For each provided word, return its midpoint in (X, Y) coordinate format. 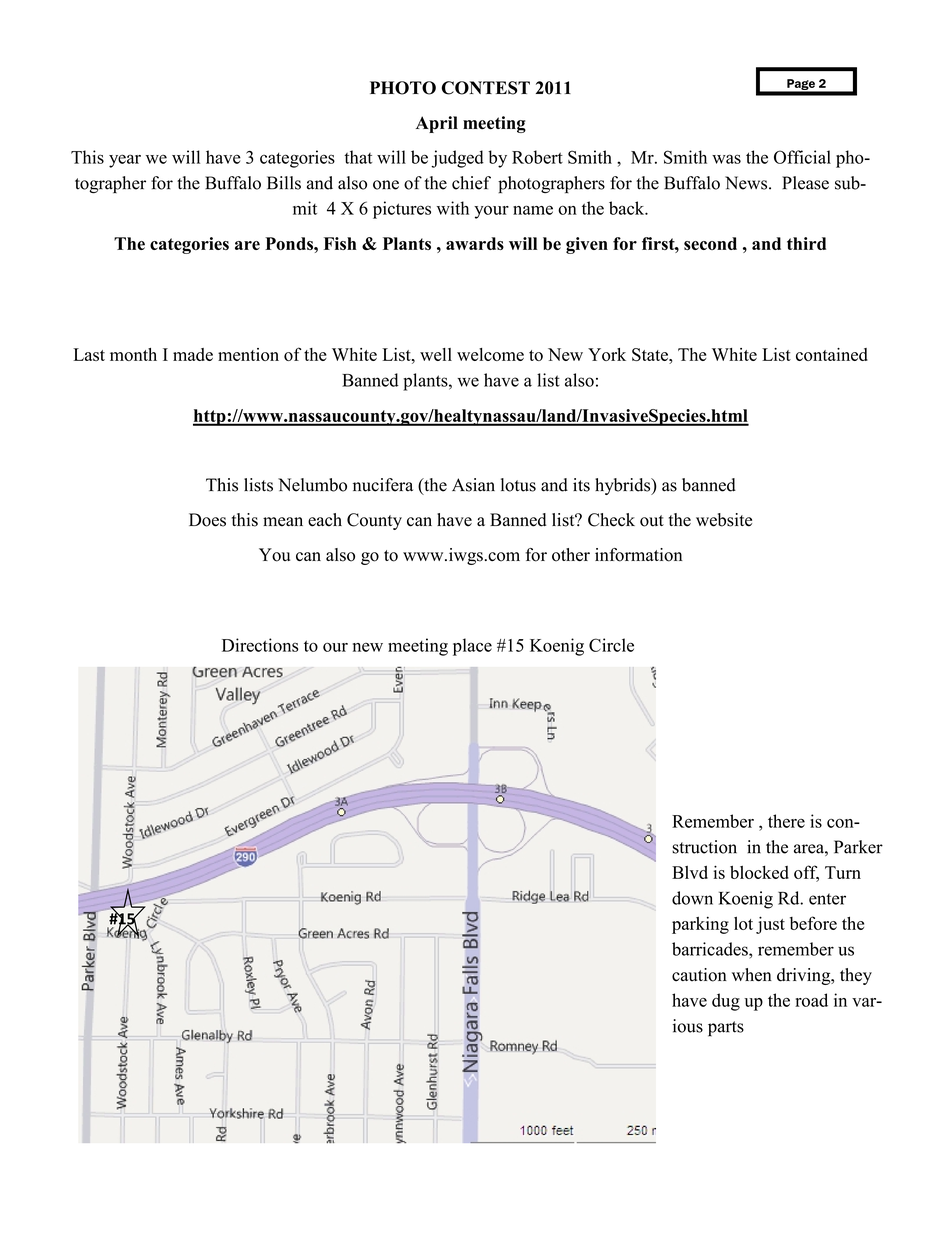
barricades (711, 949)
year (125, 161)
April (437, 124)
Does (207, 520)
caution (699, 975)
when (752, 975)
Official (802, 157)
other (571, 555)
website (724, 520)
